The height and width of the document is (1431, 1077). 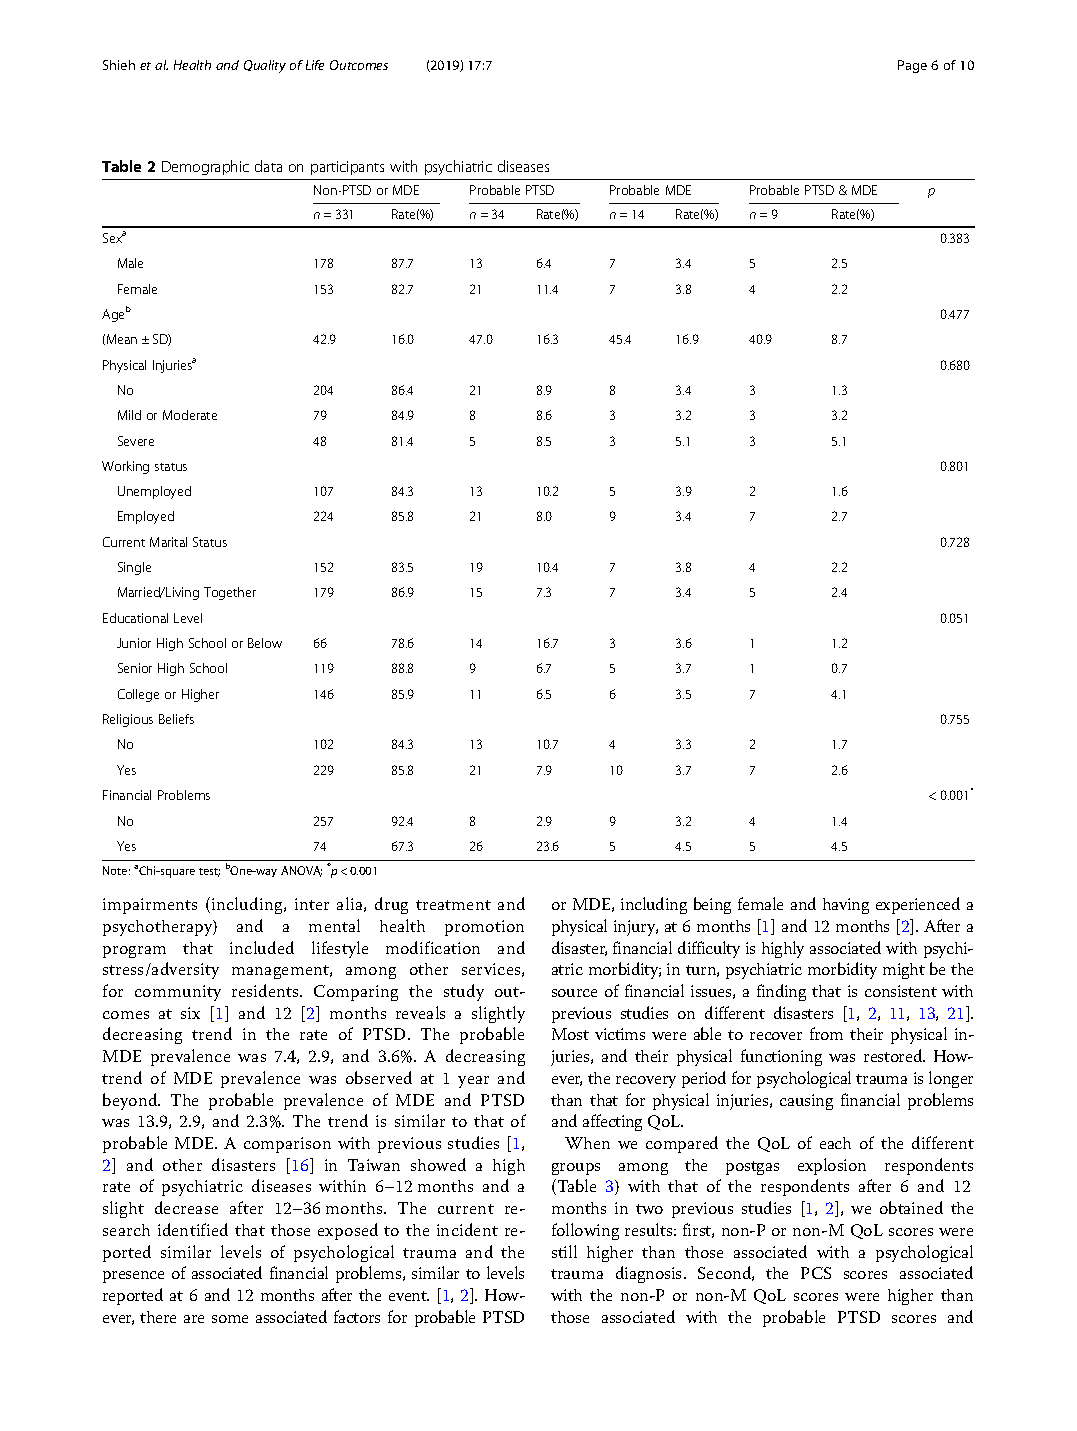 I want to click on six, so click(x=190, y=1013).
